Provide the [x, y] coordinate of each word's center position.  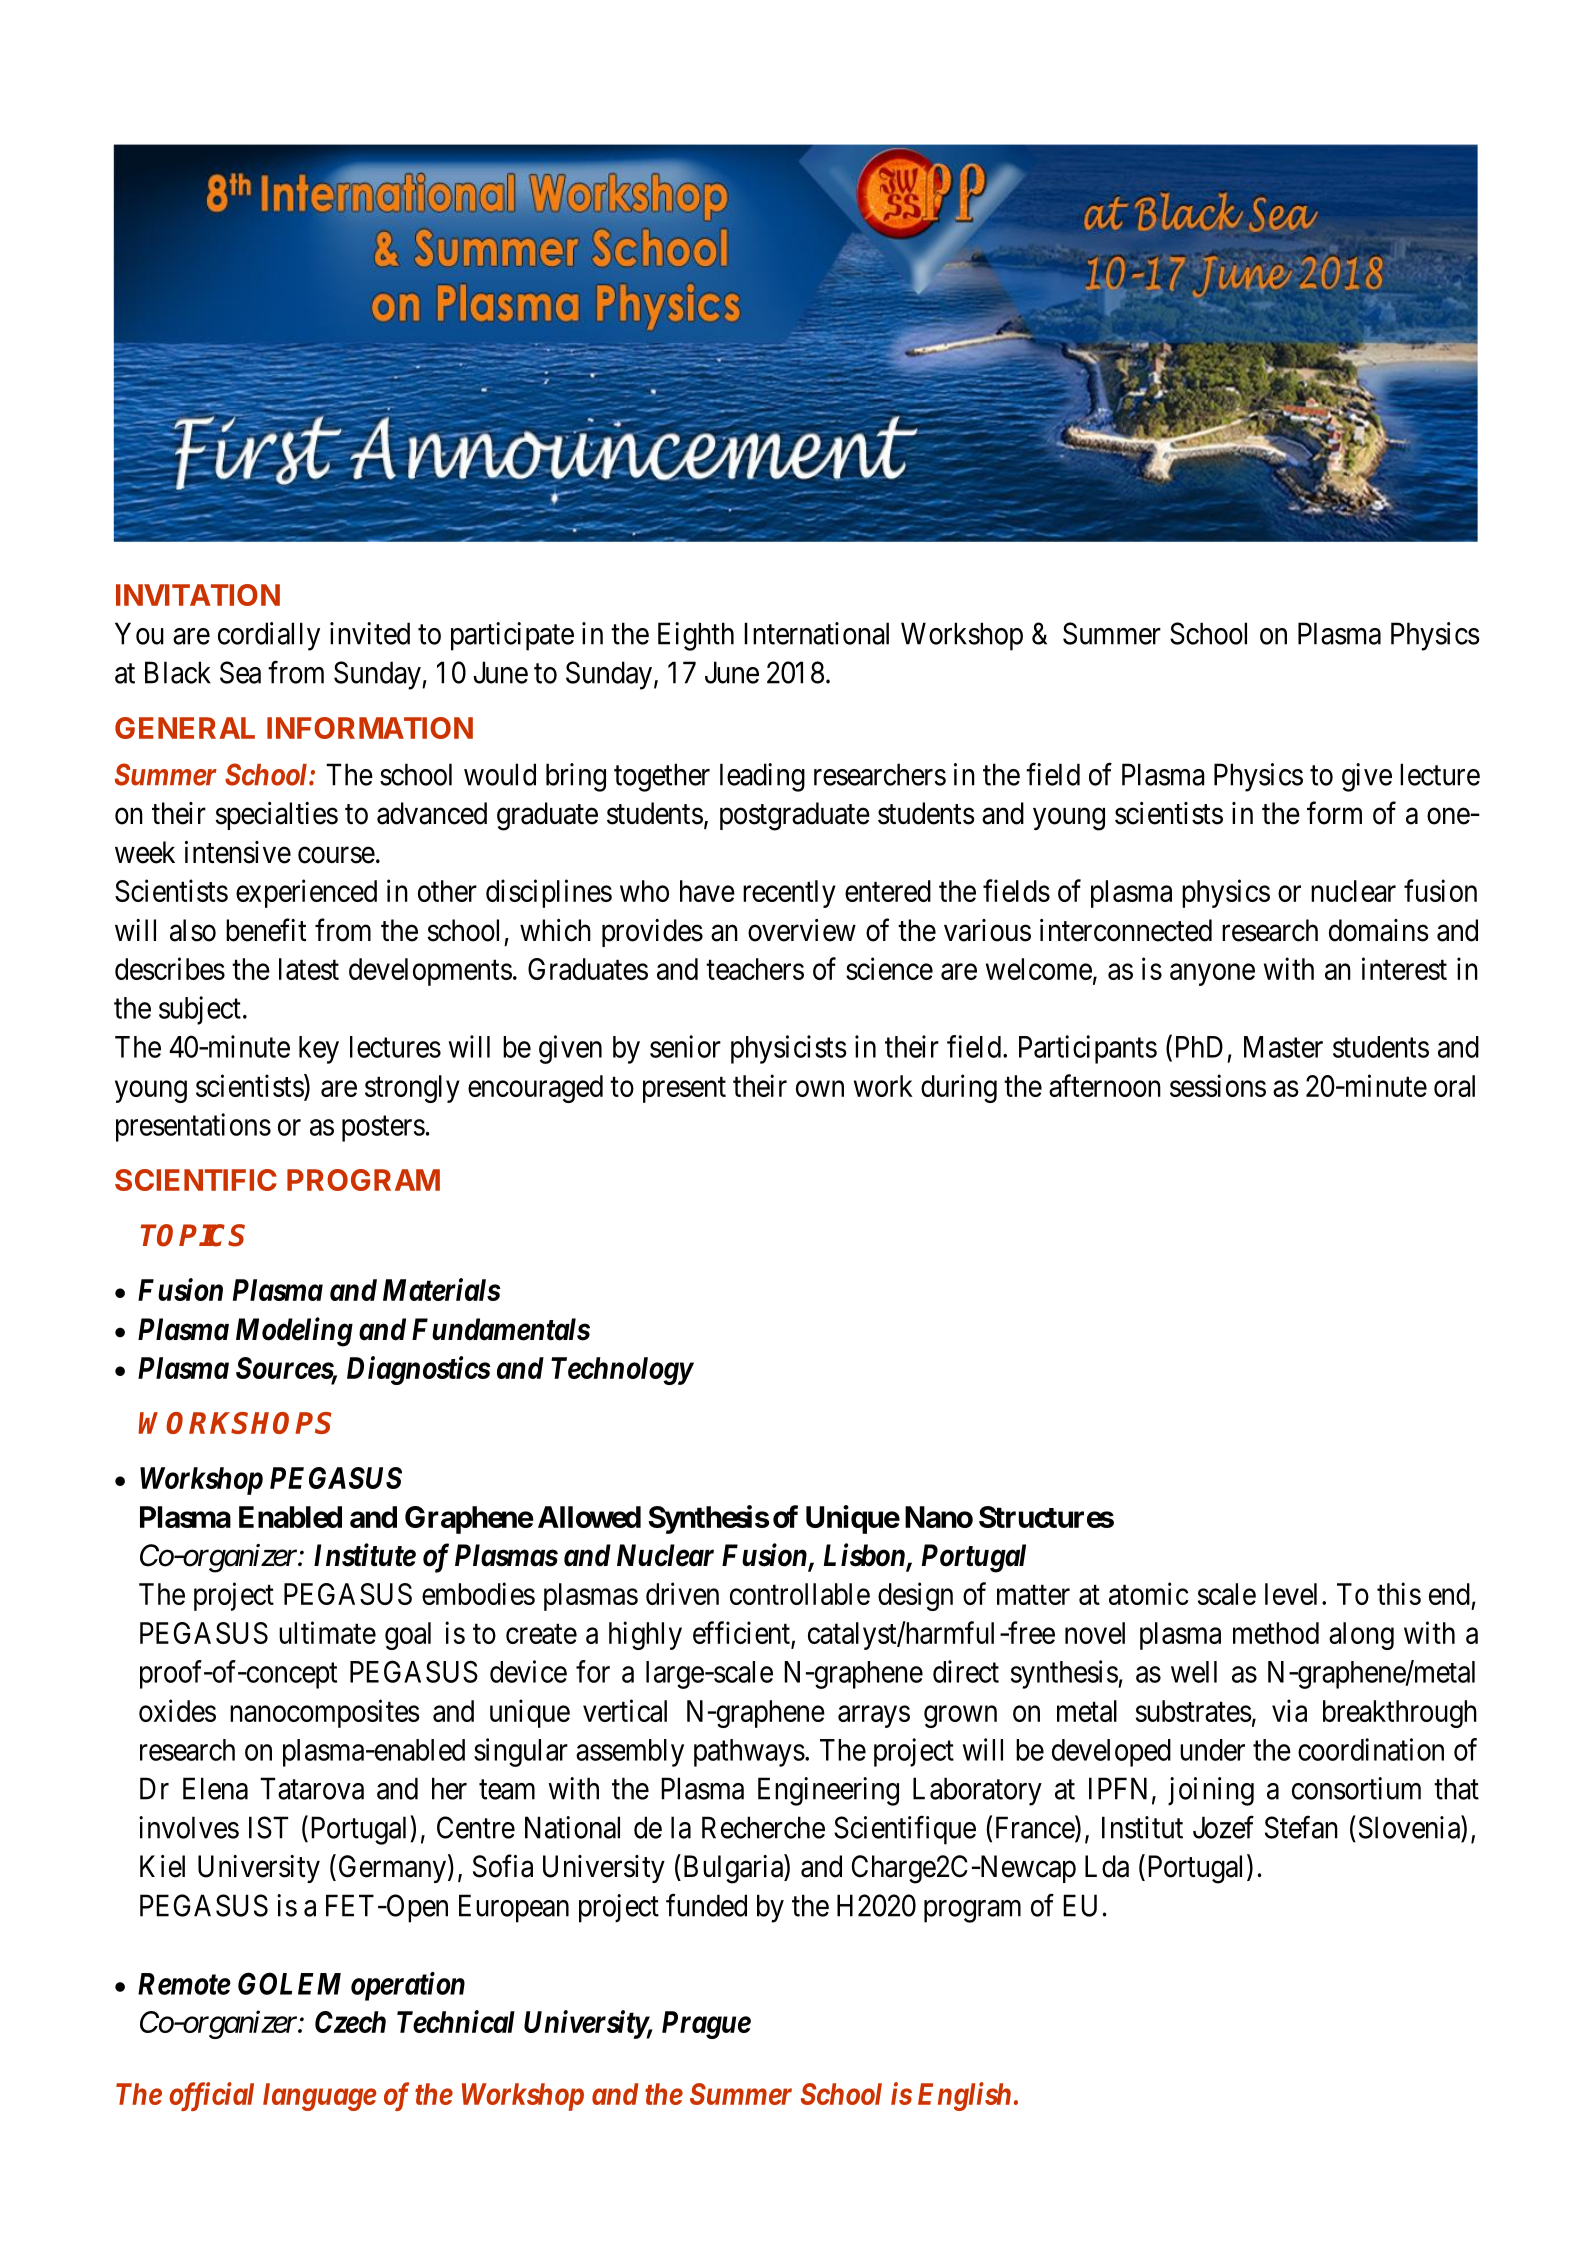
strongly [412, 1089]
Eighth [696, 636]
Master [1283, 1047]
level [1291, 1594]
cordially [269, 636]
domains [1379, 930]
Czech [350, 2022]
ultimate [327, 1632]
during [959, 1088]
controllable [800, 1594]
